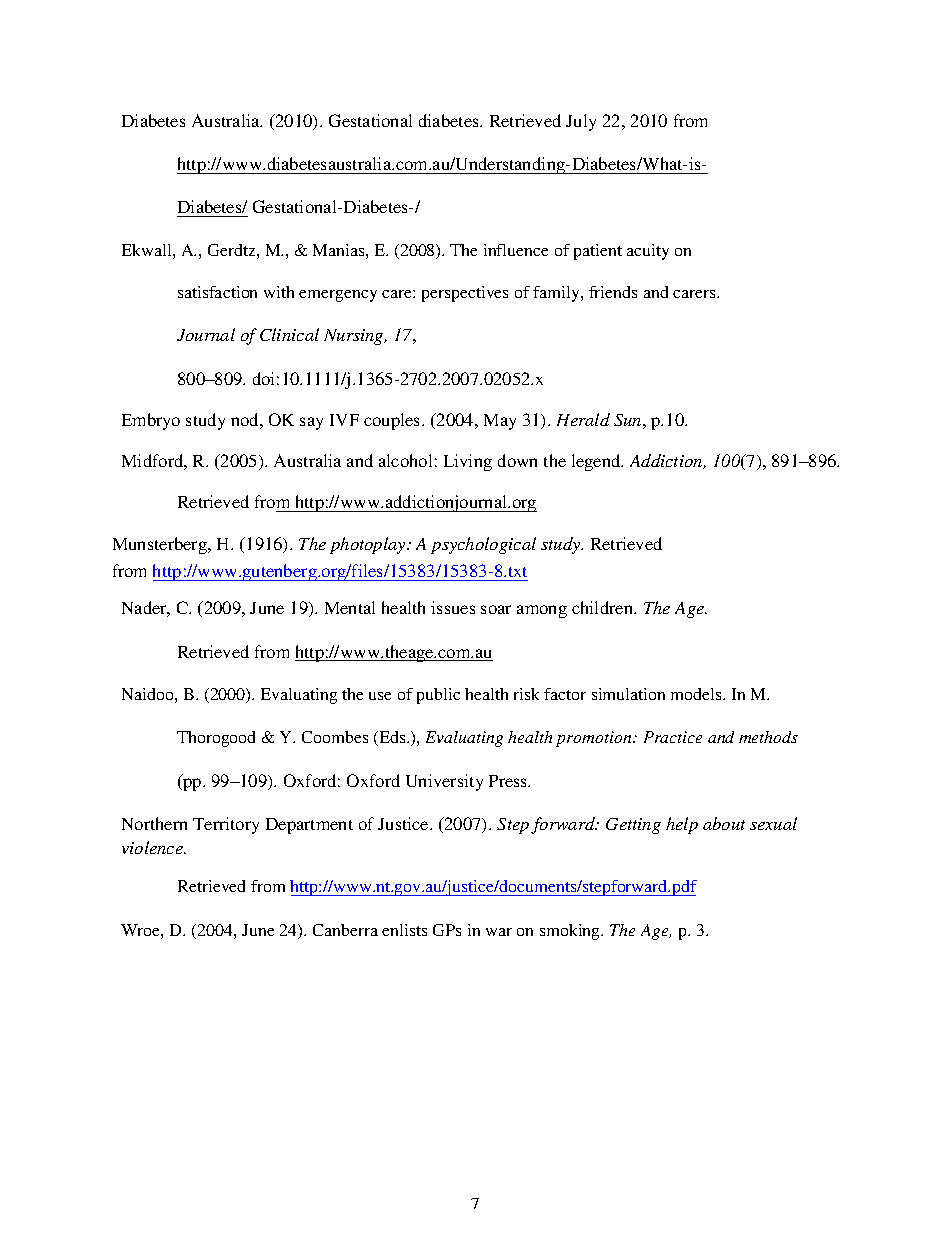 The width and height of the image is (952, 1233). I want to click on perspectives, so click(465, 294).
